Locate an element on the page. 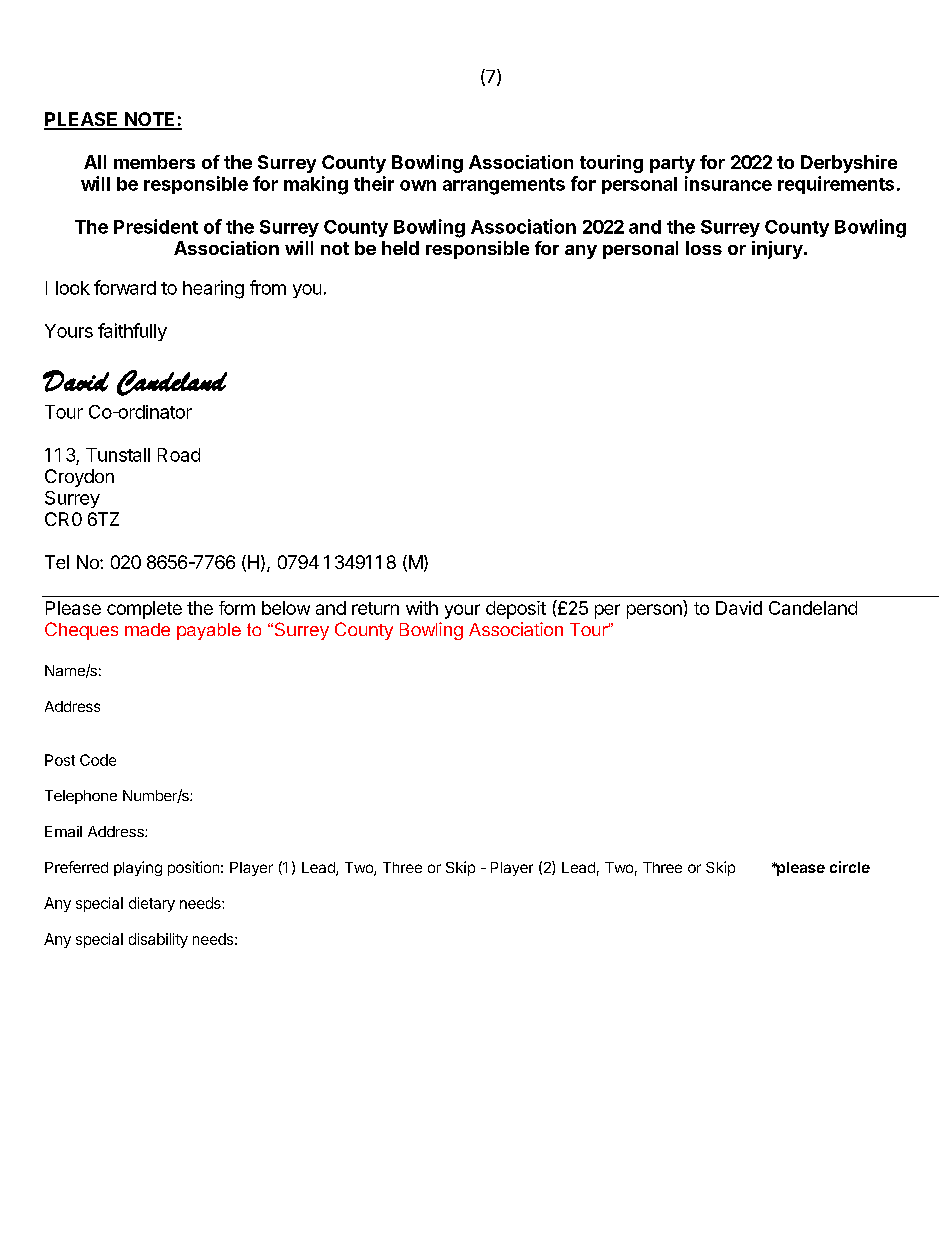 The image size is (952, 1233). insurance is located at coordinates (728, 183).
